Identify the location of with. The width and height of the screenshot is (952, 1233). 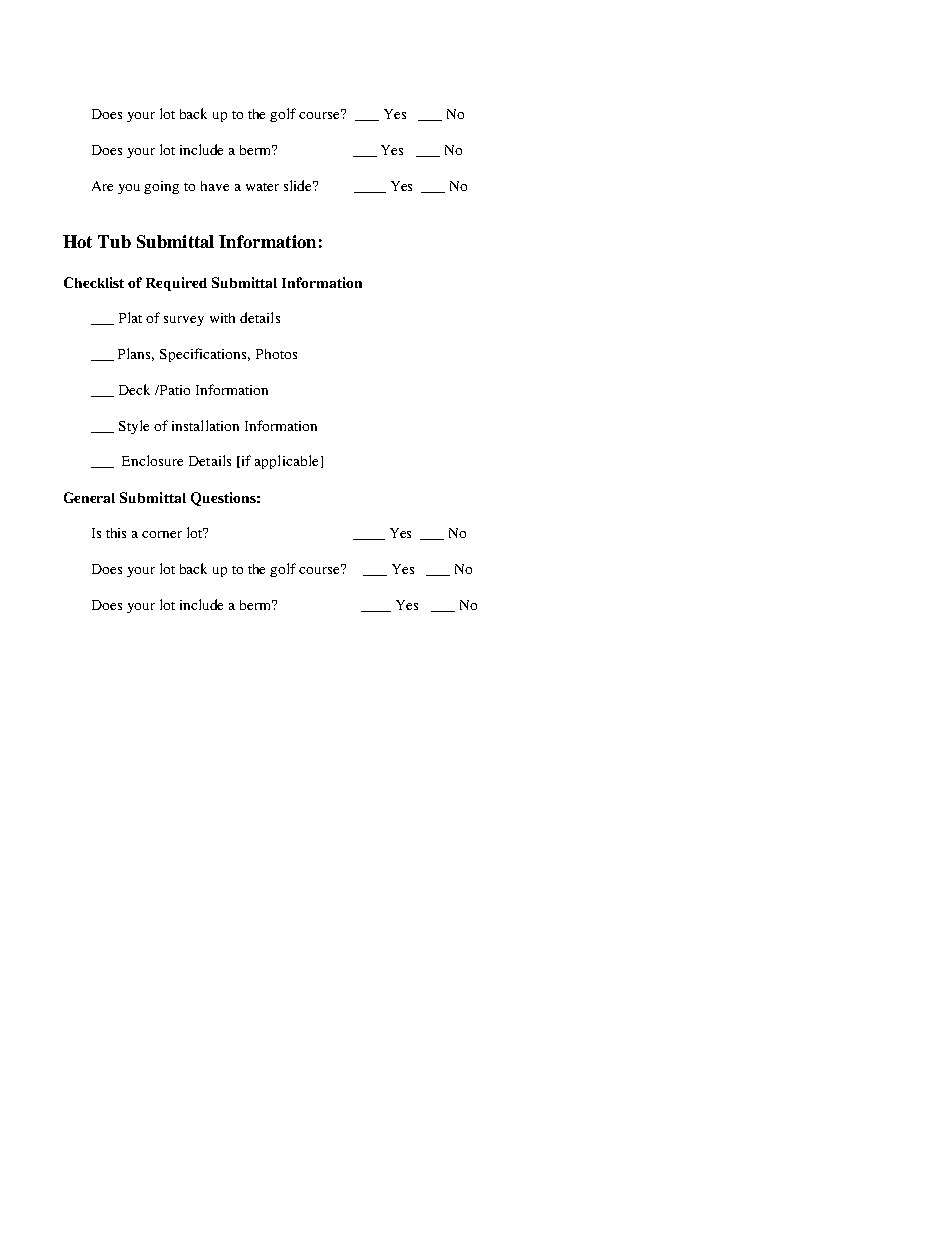
(222, 318).
